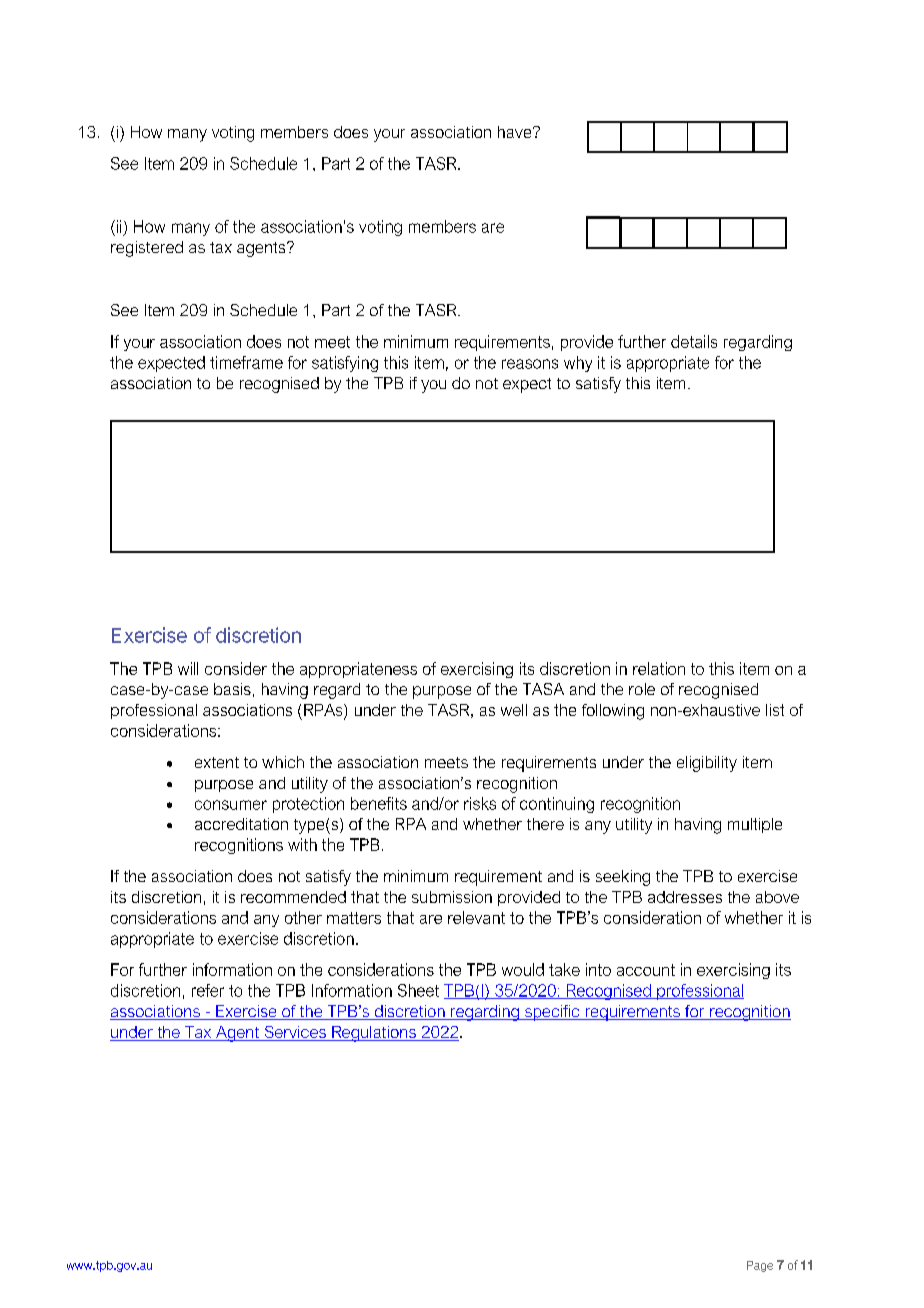 The image size is (924, 1308). I want to click on registered, so click(147, 249).
